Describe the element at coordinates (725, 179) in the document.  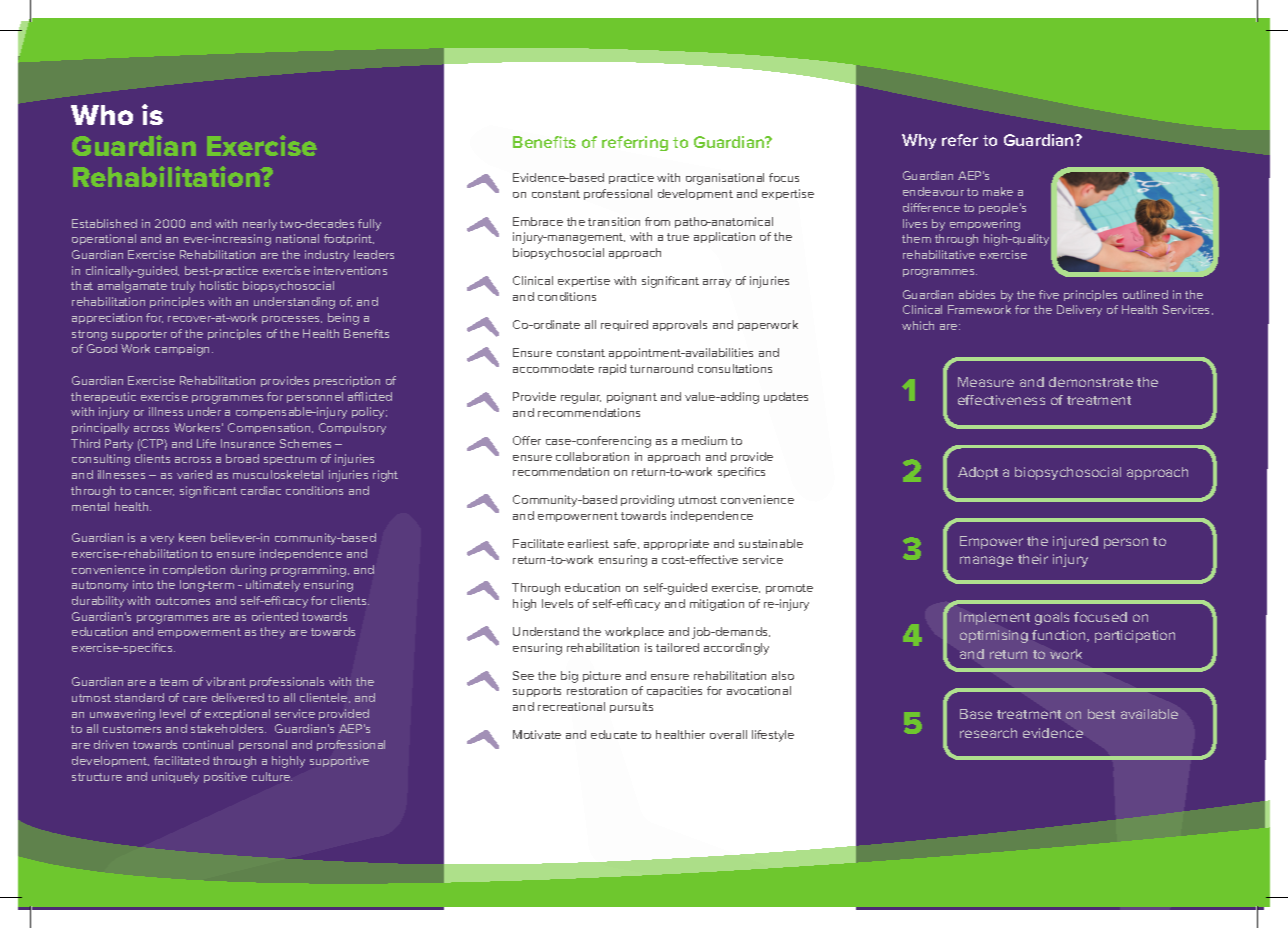
I see `organisational` at that location.
